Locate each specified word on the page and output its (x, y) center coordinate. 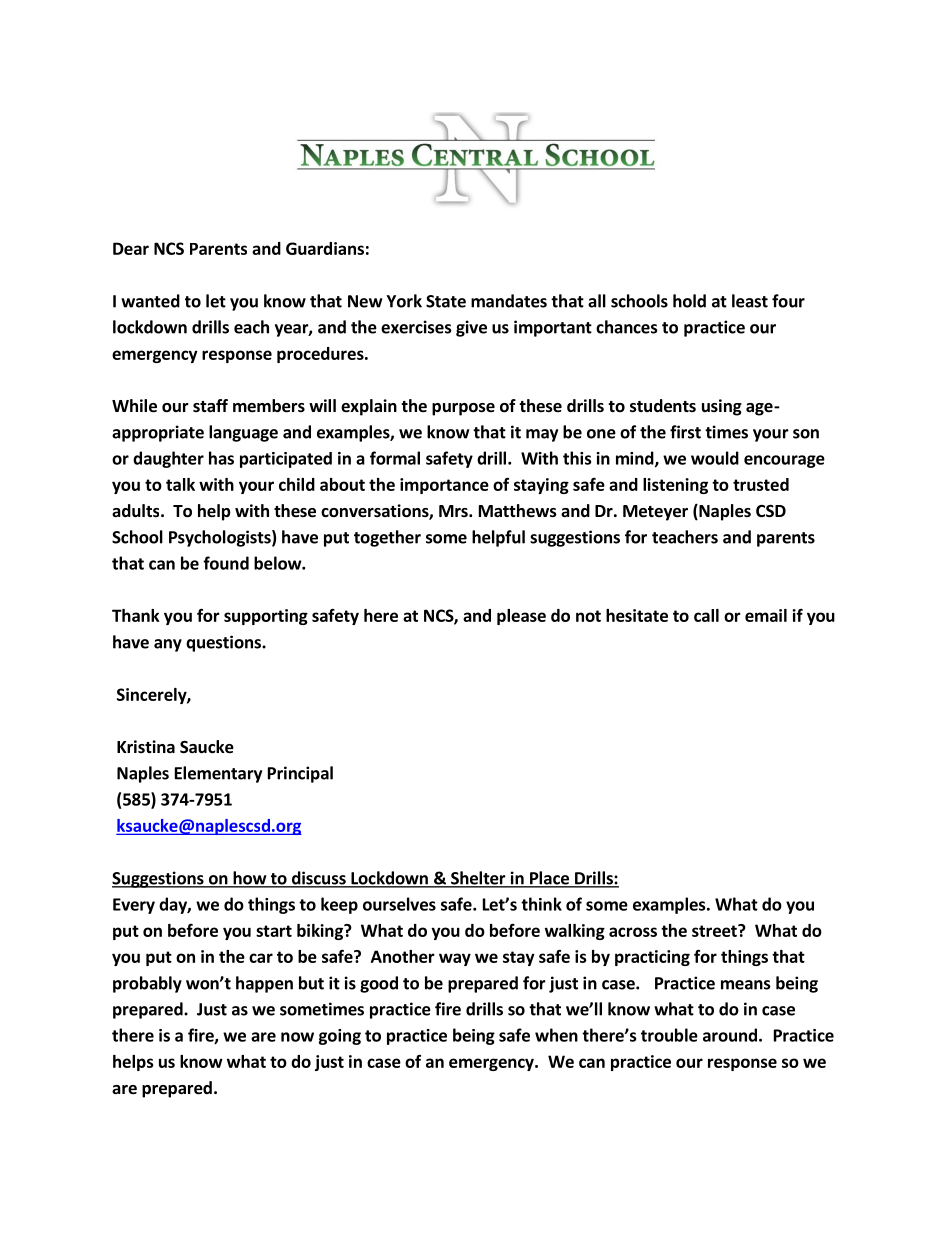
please (521, 617)
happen (264, 984)
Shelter (478, 879)
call (706, 615)
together (387, 538)
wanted (150, 301)
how (250, 879)
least (750, 301)
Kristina (146, 746)
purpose (463, 409)
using (722, 407)
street (715, 930)
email (766, 615)
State (446, 301)
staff (210, 405)
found (226, 563)
